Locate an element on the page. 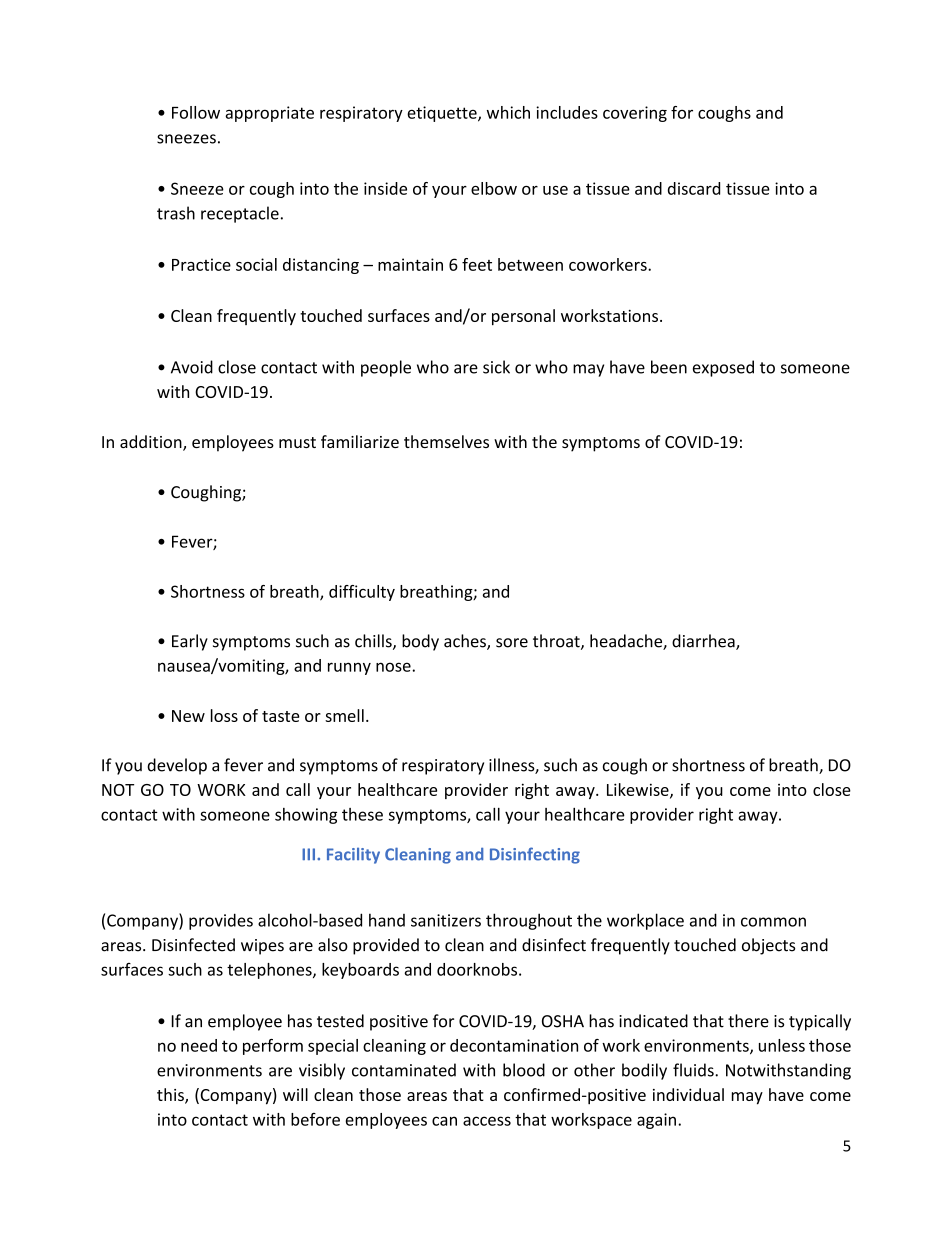 This image has width=952, height=1233. must is located at coordinates (297, 442).
